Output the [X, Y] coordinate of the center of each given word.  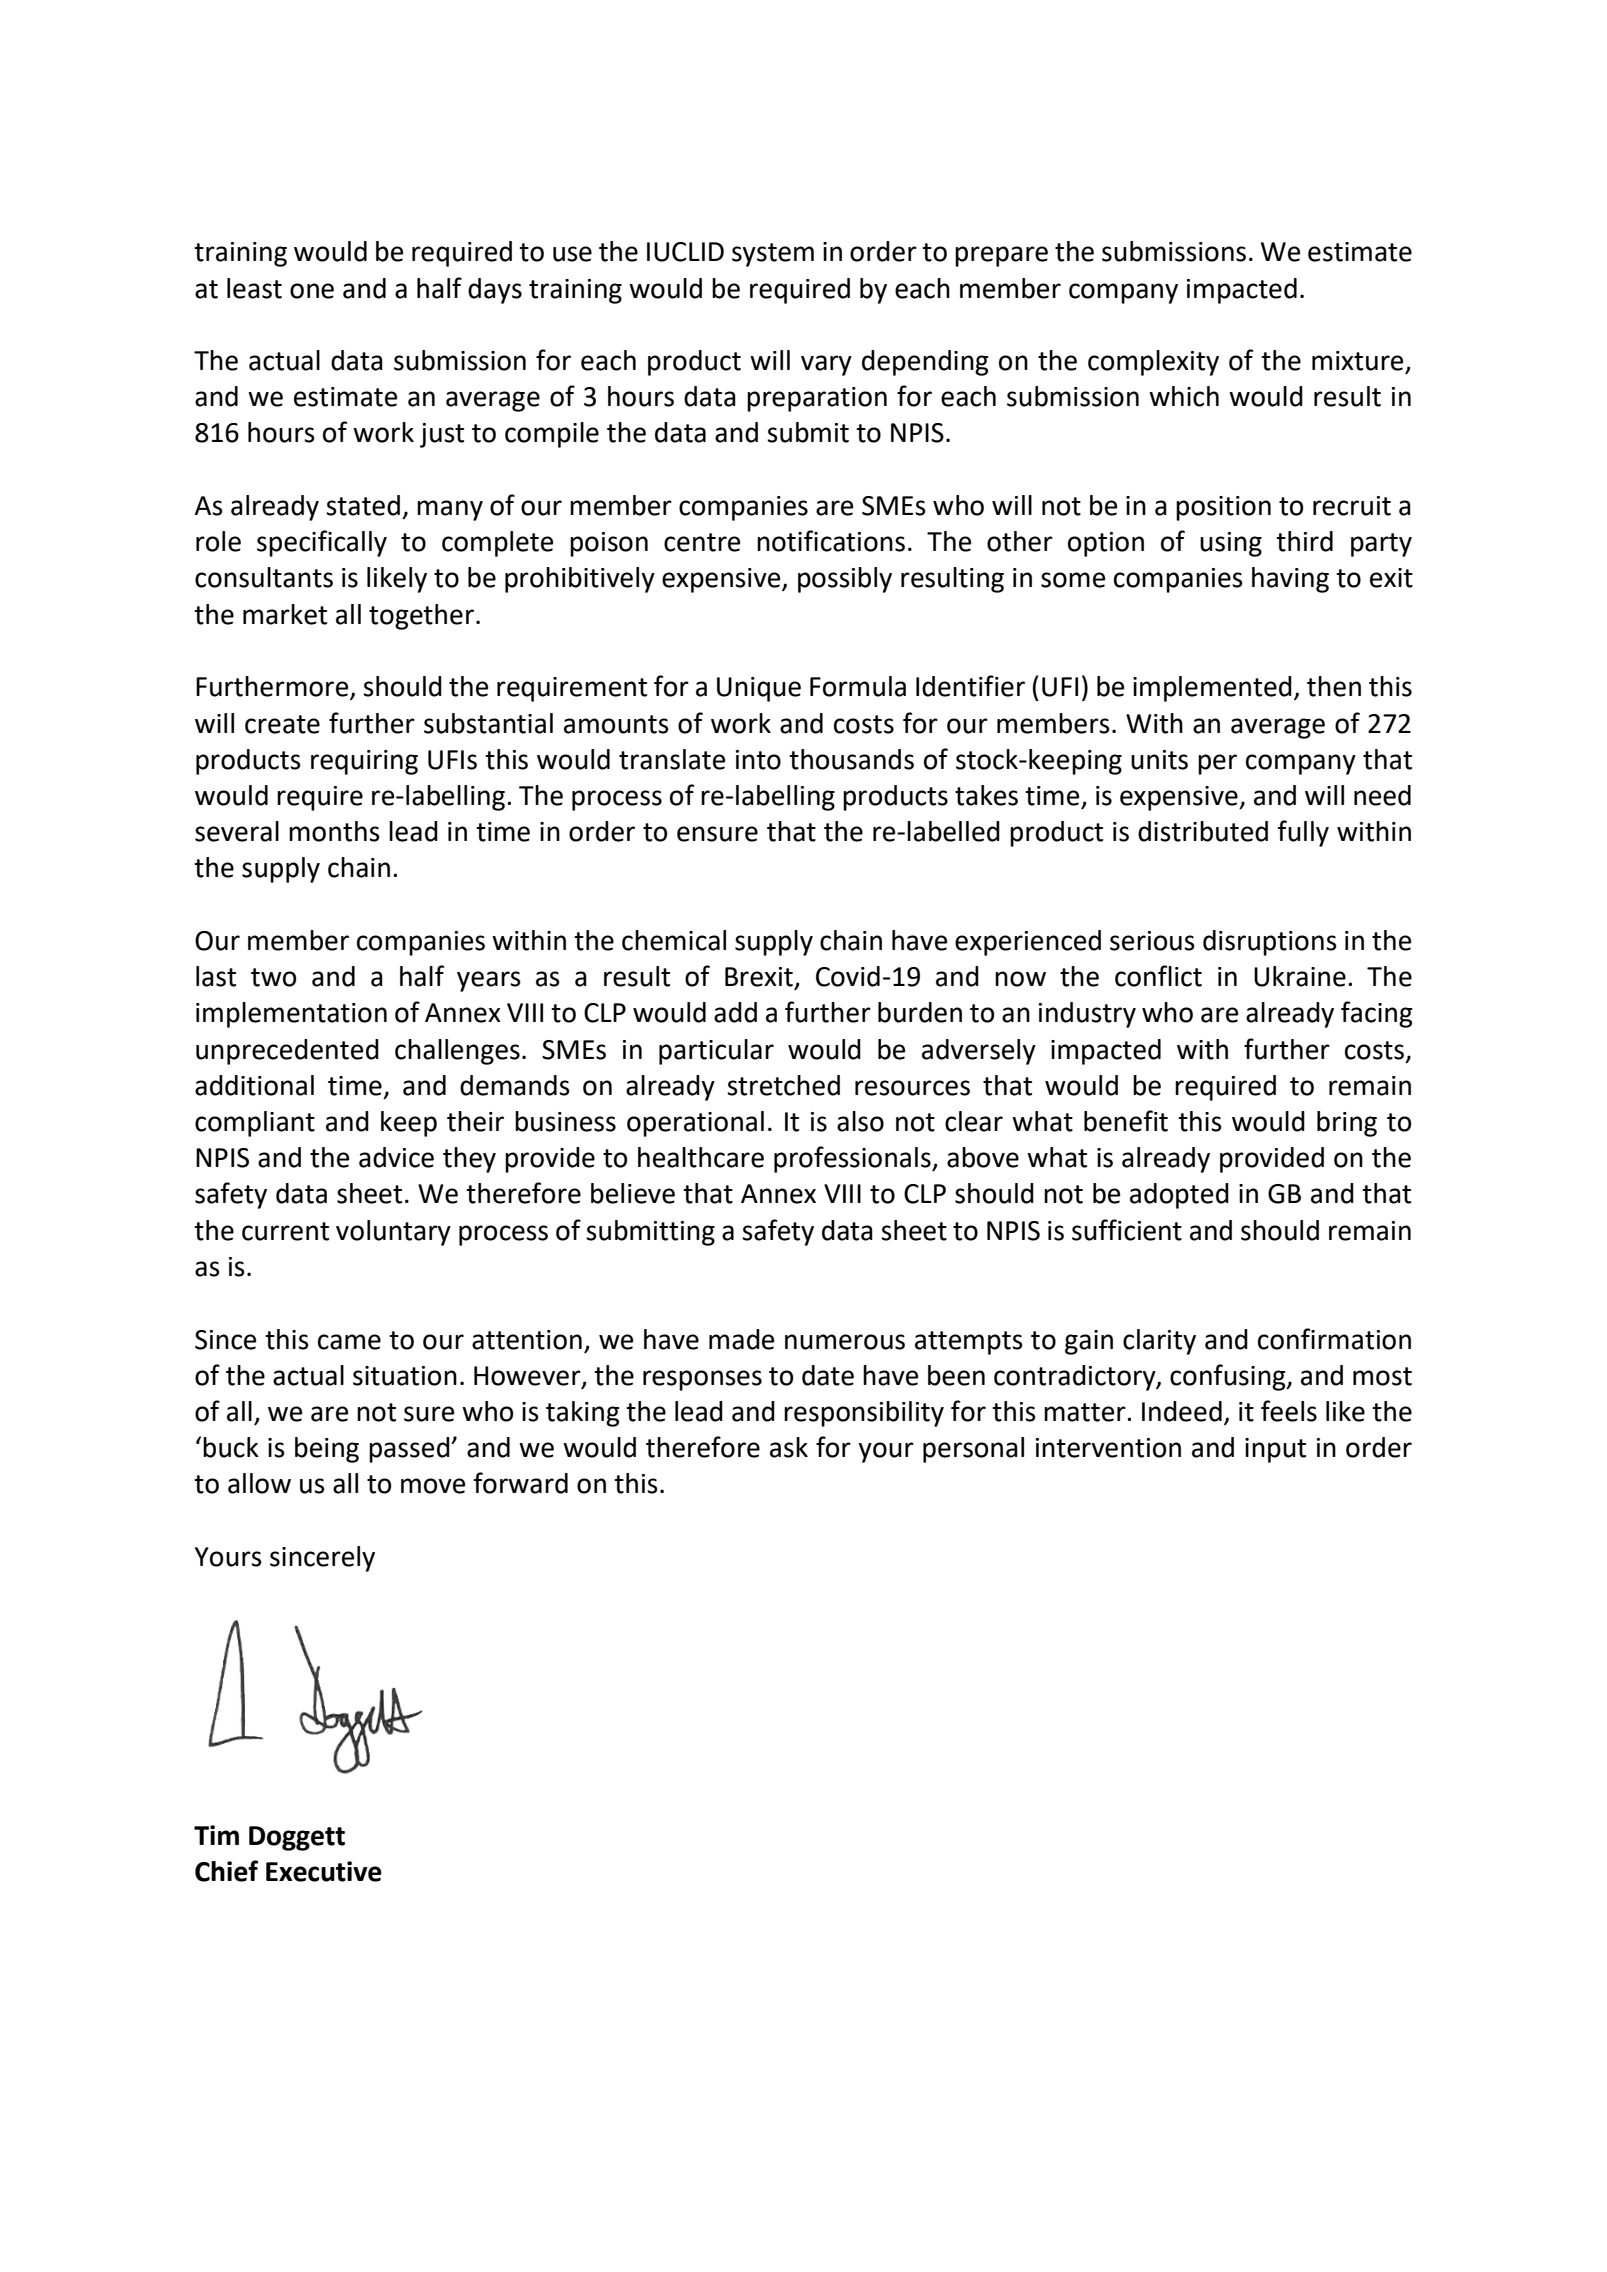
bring [1347, 1124]
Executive [324, 1871]
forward [520, 1483]
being [327, 1450]
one [312, 291]
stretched [783, 1085]
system [773, 255]
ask [789, 1447]
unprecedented [287, 1052]
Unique [759, 689]
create [282, 724]
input [1275, 1450]
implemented [1212, 689]
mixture [1359, 362]
